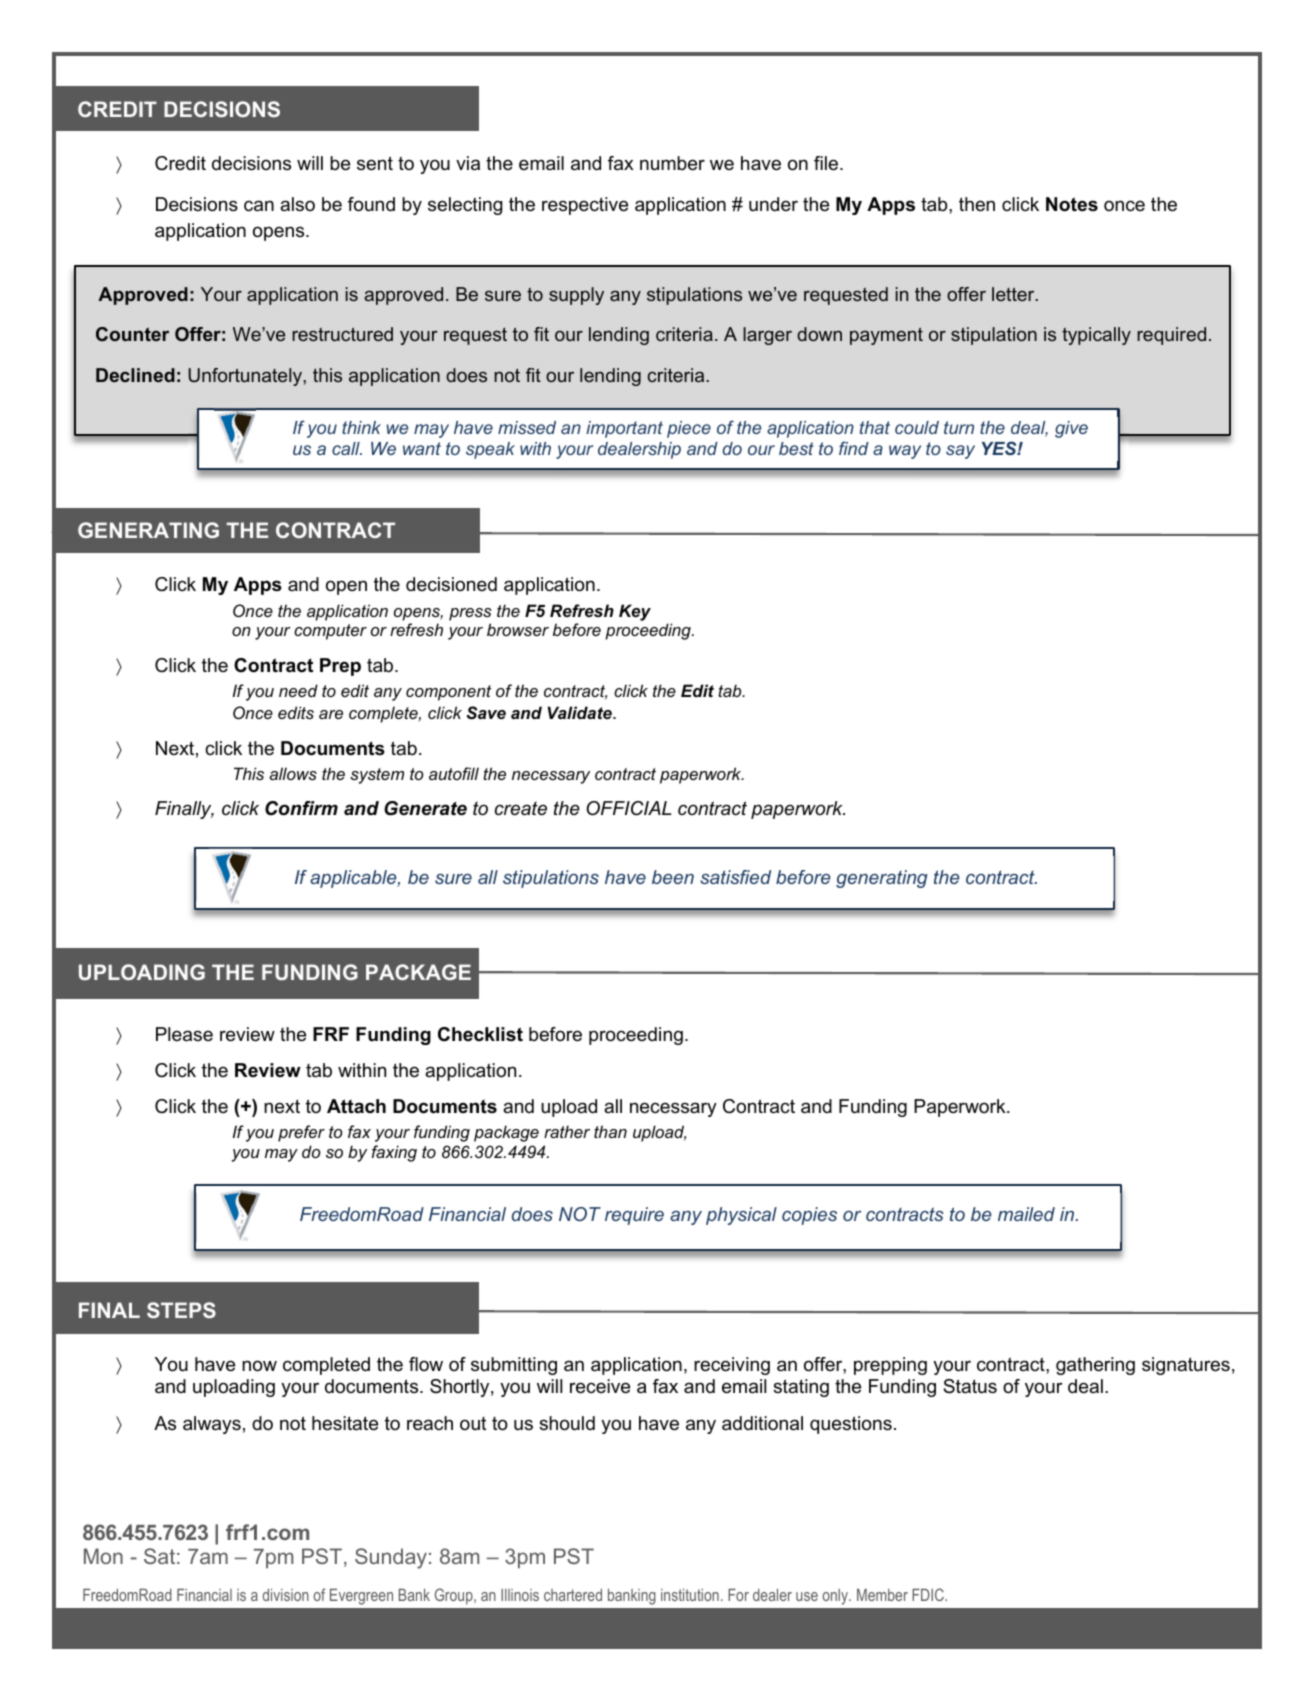 The image size is (1314, 1701). I want to click on satisfied, so click(735, 877).
